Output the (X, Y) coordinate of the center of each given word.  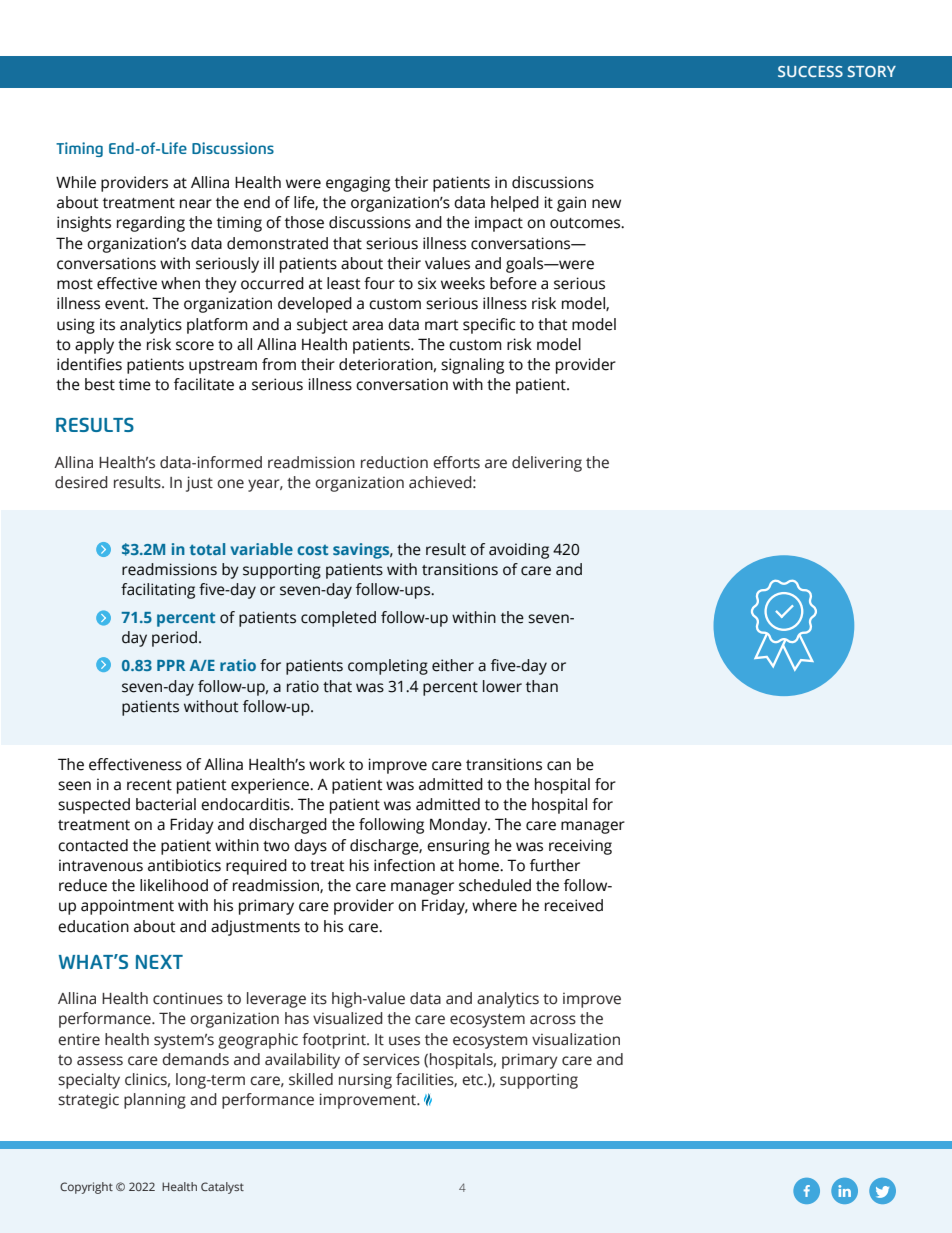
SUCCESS (810, 71)
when (180, 283)
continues (188, 998)
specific (489, 326)
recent (149, 785)
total (207, 549)
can (559, 766)
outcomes (586, 223)
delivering (547, 464)
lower (502, 686)
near (196, 204)
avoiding (519, 551)
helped (515, 204)
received (574, 905)
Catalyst (222, 1188)
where (494, 905)
